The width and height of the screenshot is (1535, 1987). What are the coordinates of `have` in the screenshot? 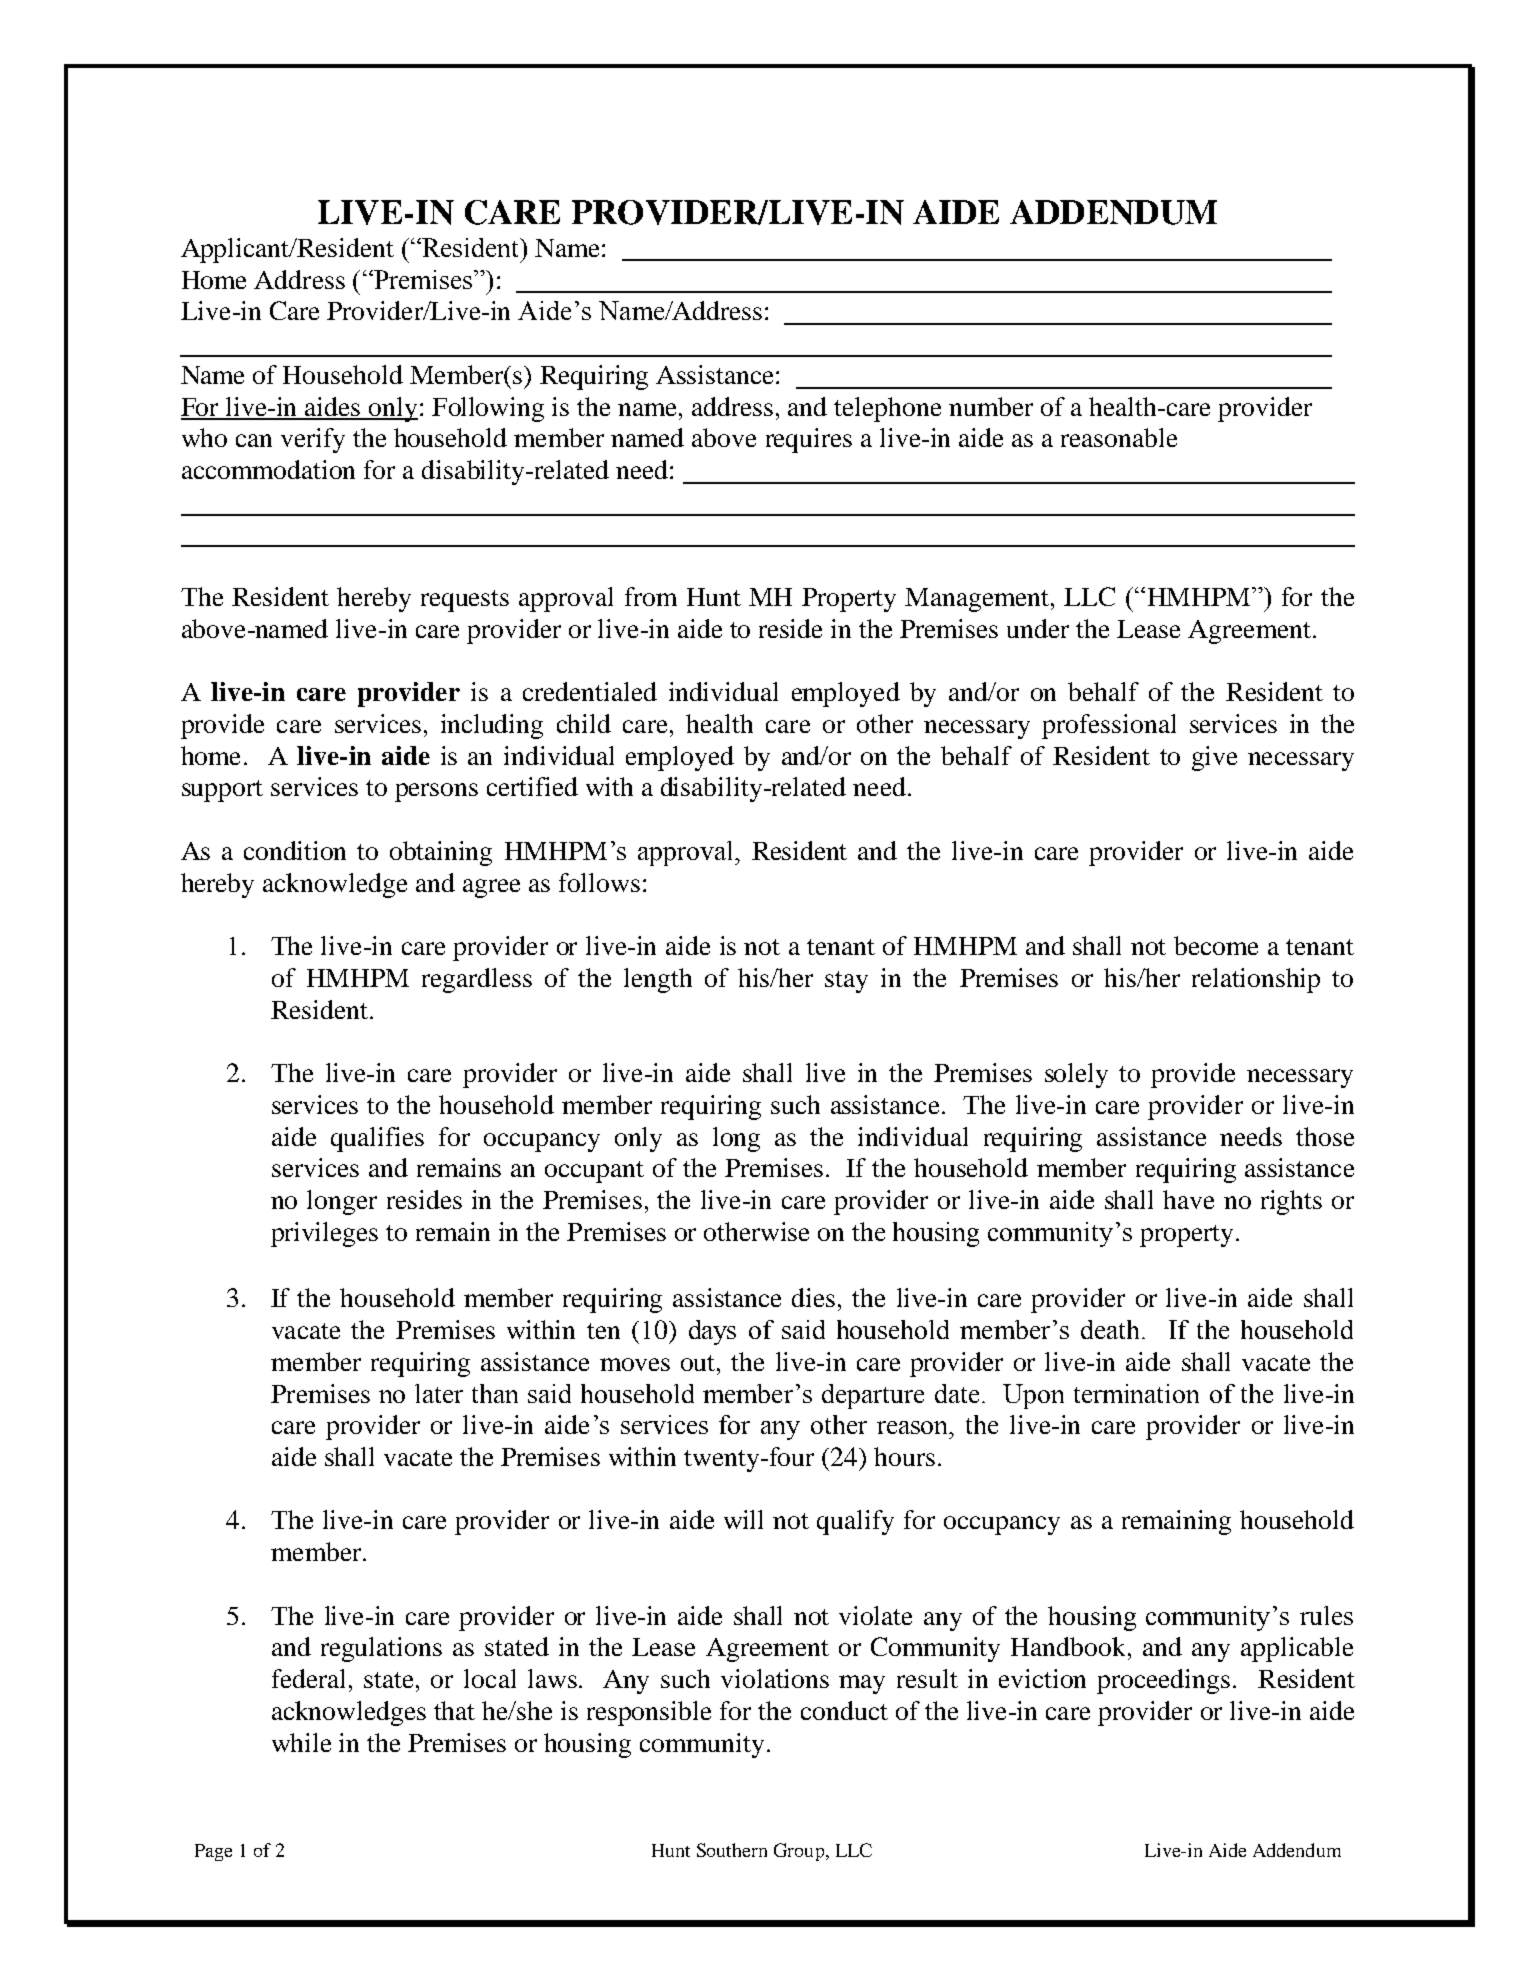 It's located at (1188, 1199).
